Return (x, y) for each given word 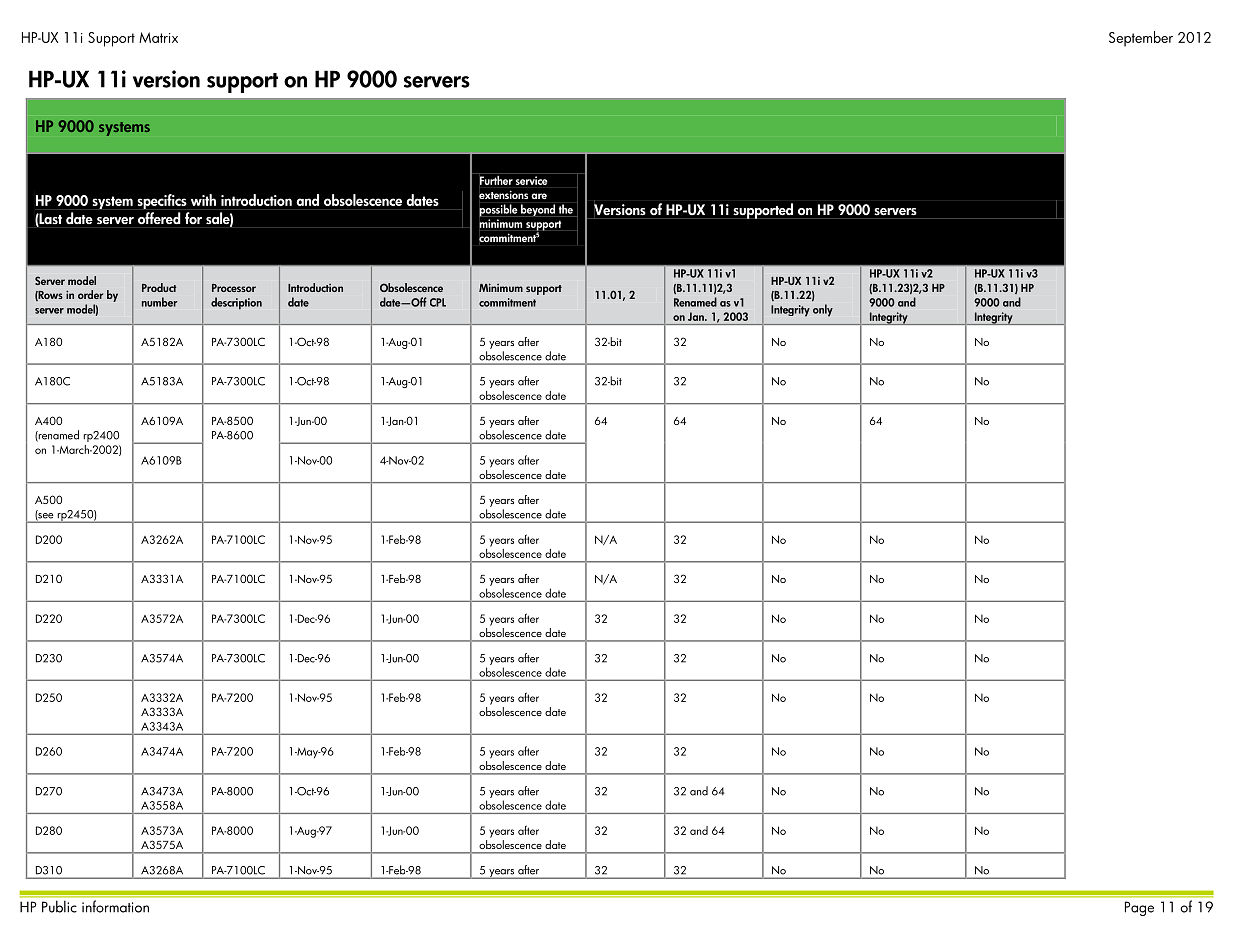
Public (59, 907)
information (115, 906)
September (1141, 39)
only (823, 310)
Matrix (158, 37)
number (160, 302)
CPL (438, 302)
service (531, 180)
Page (1139, 908)
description (236, 303)
